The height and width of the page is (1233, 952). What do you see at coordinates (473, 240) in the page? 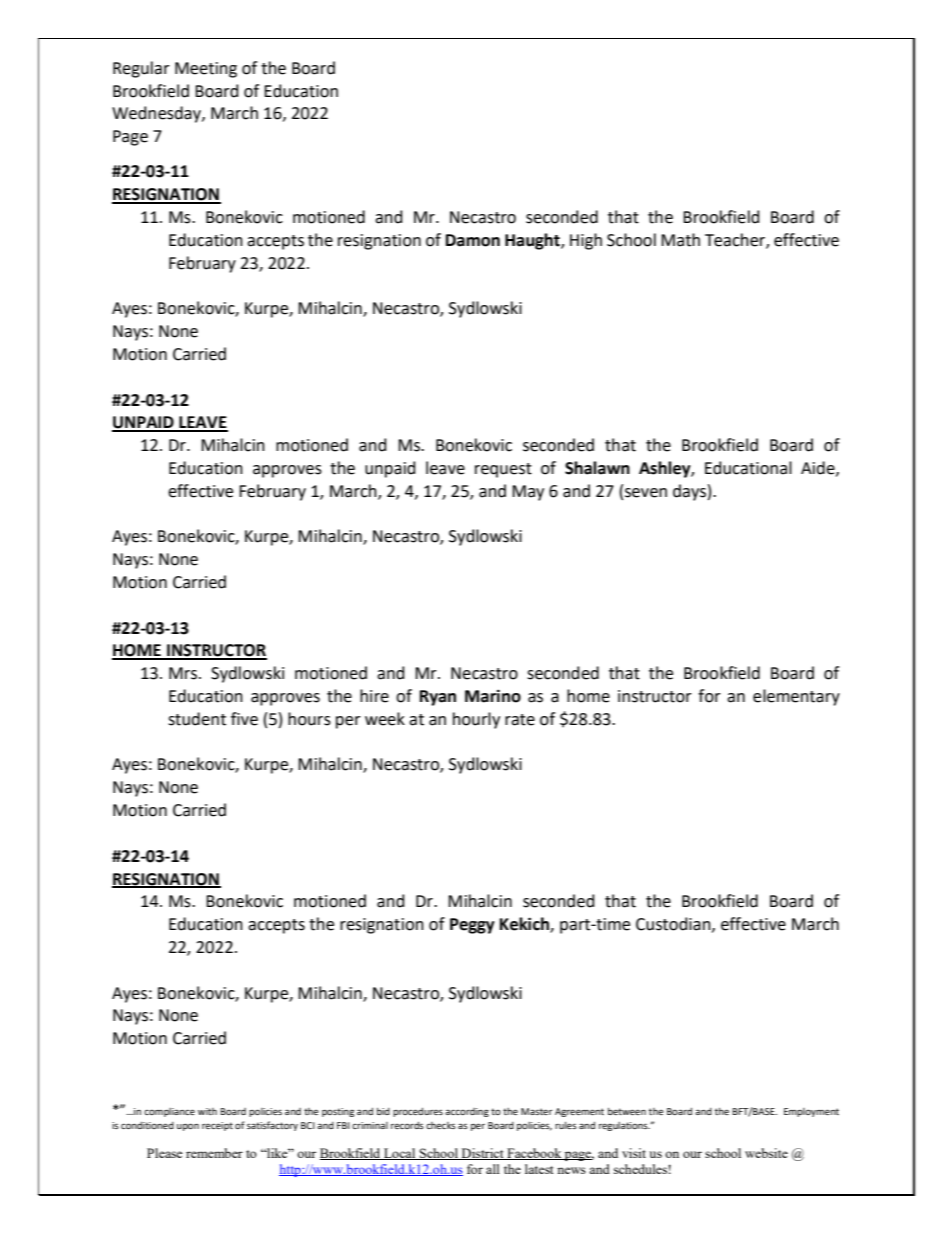
I see `Damon` at bounding box center [473, 240].
